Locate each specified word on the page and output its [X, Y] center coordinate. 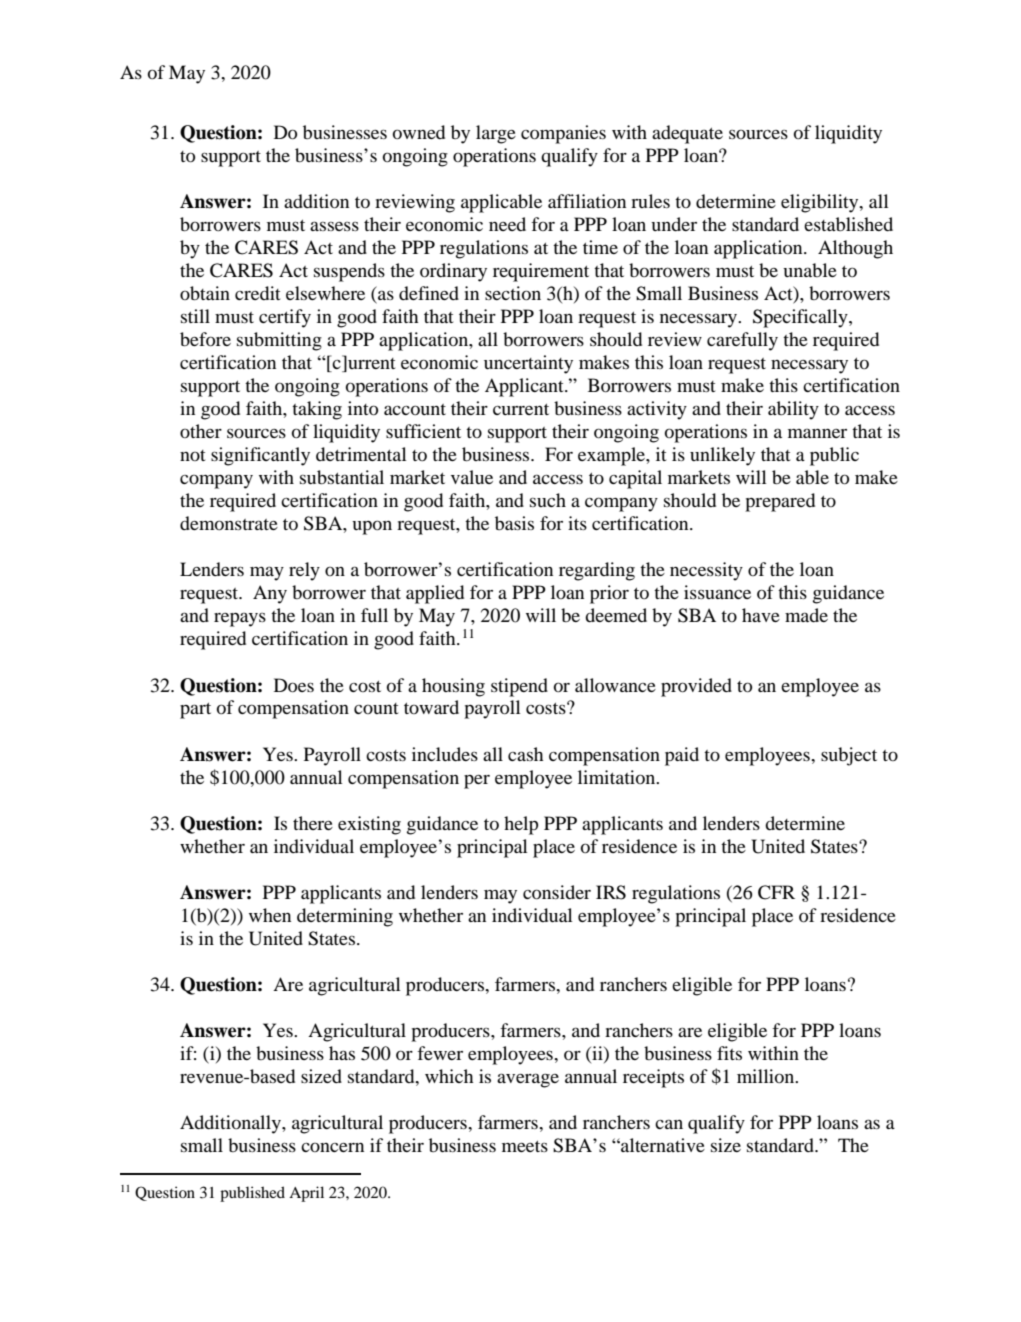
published [252, 1194]
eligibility [821, 203]
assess [334, 226]
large [496, 134]
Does [294, 685]
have [761, 615]
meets [525, 1146]
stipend [519, 687]
